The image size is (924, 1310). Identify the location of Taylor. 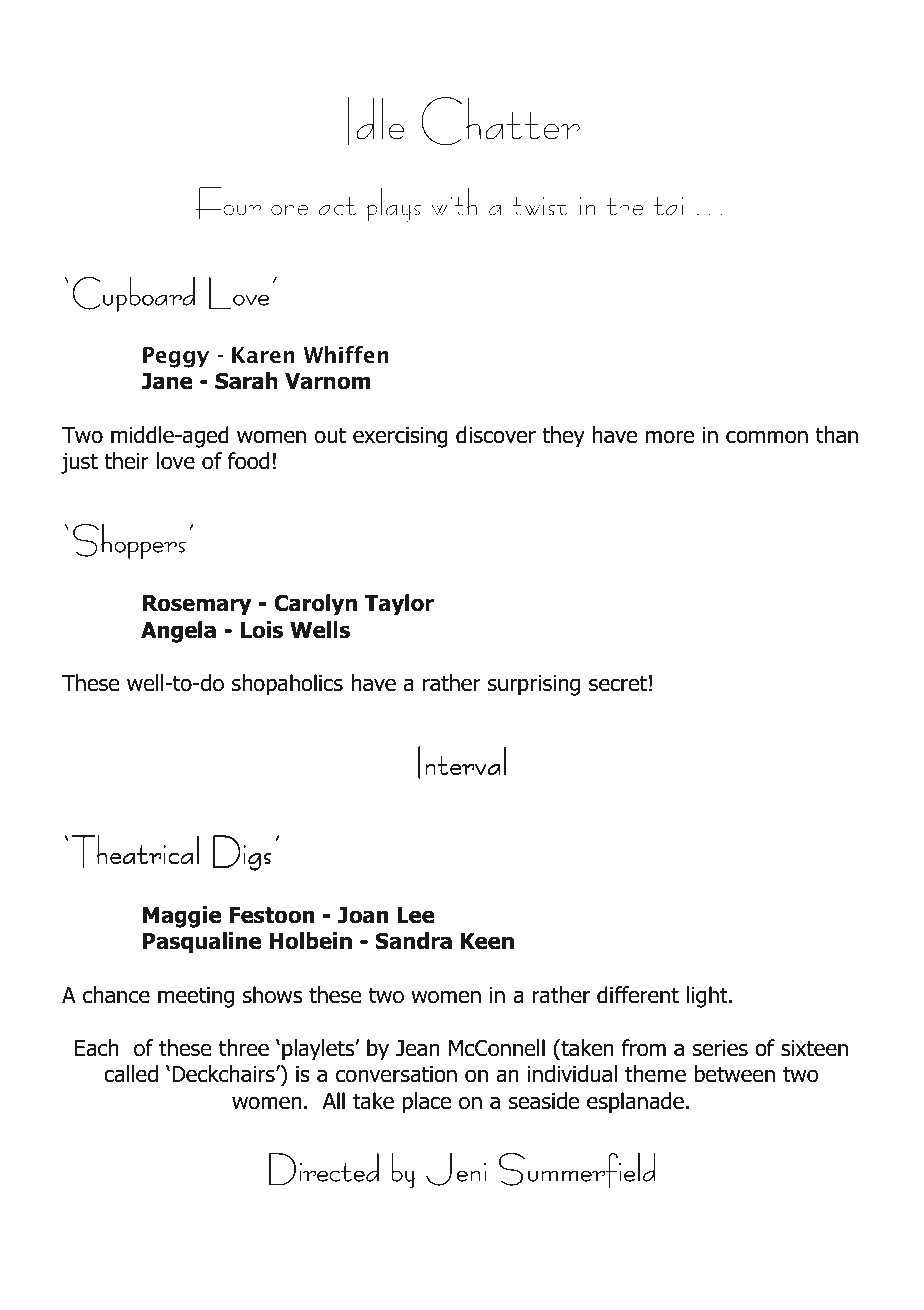
(399, 605).
